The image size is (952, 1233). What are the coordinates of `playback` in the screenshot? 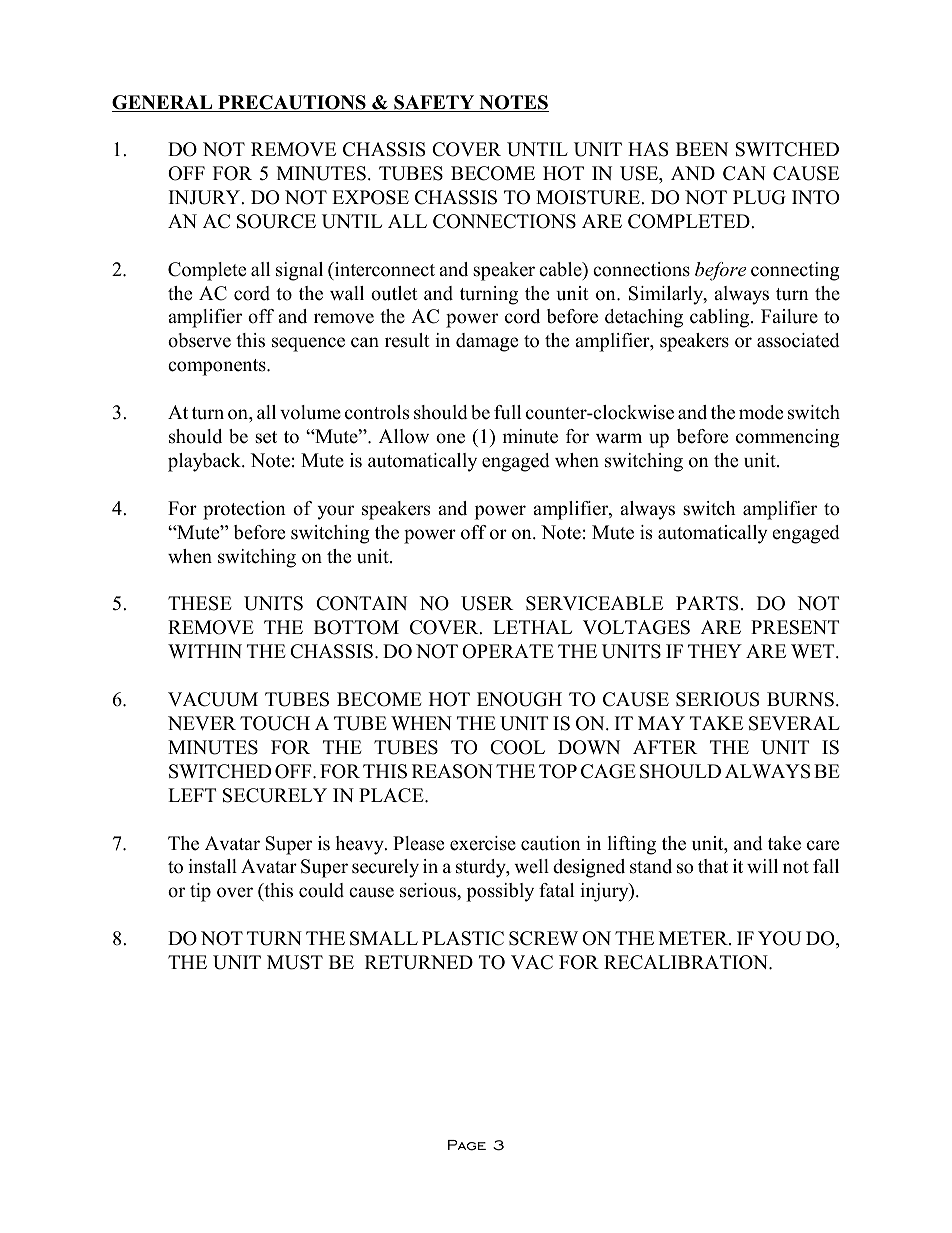 It's located at (205, 462).
